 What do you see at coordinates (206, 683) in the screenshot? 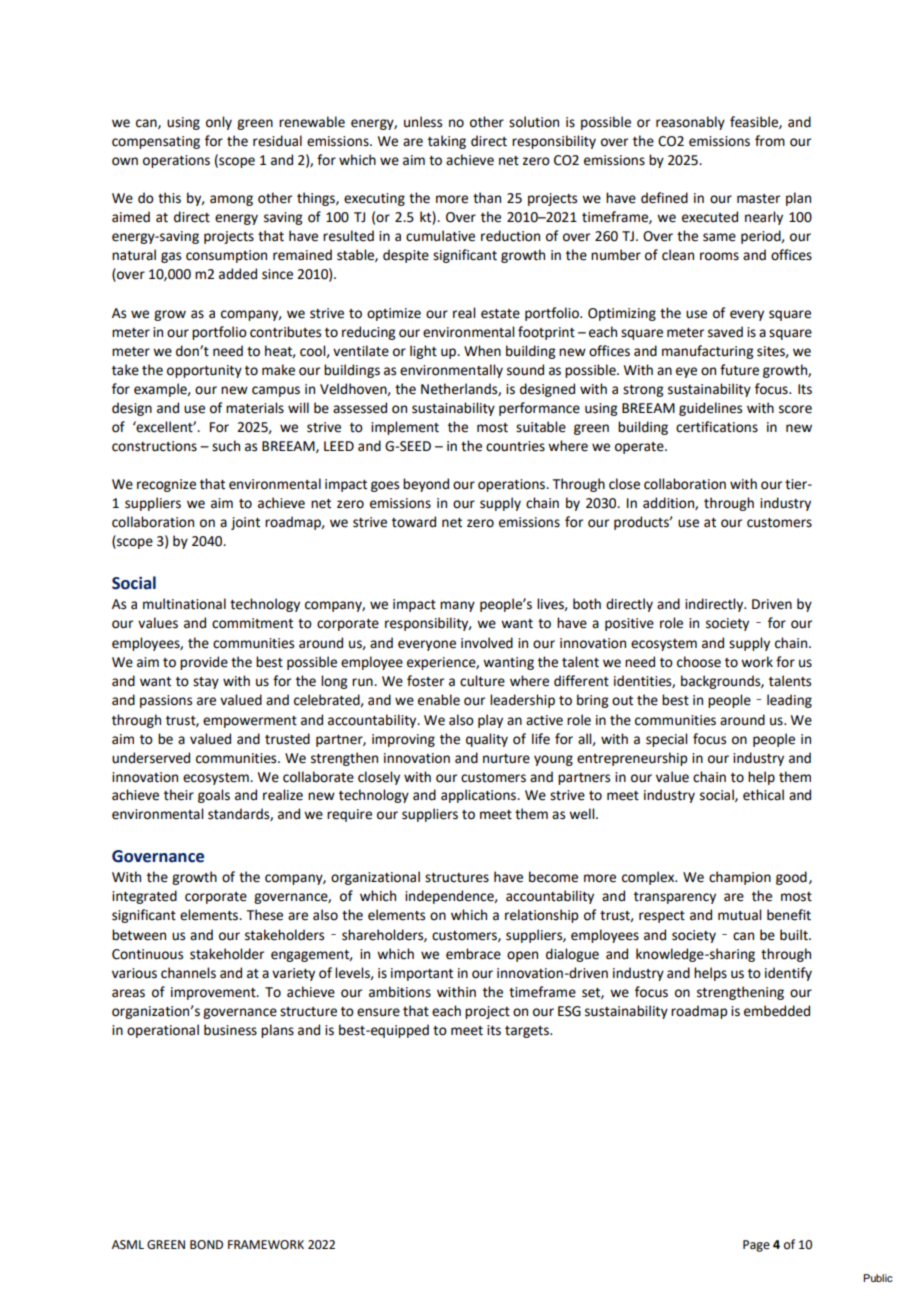
I see `stay` at bounding box center [206, 683].
